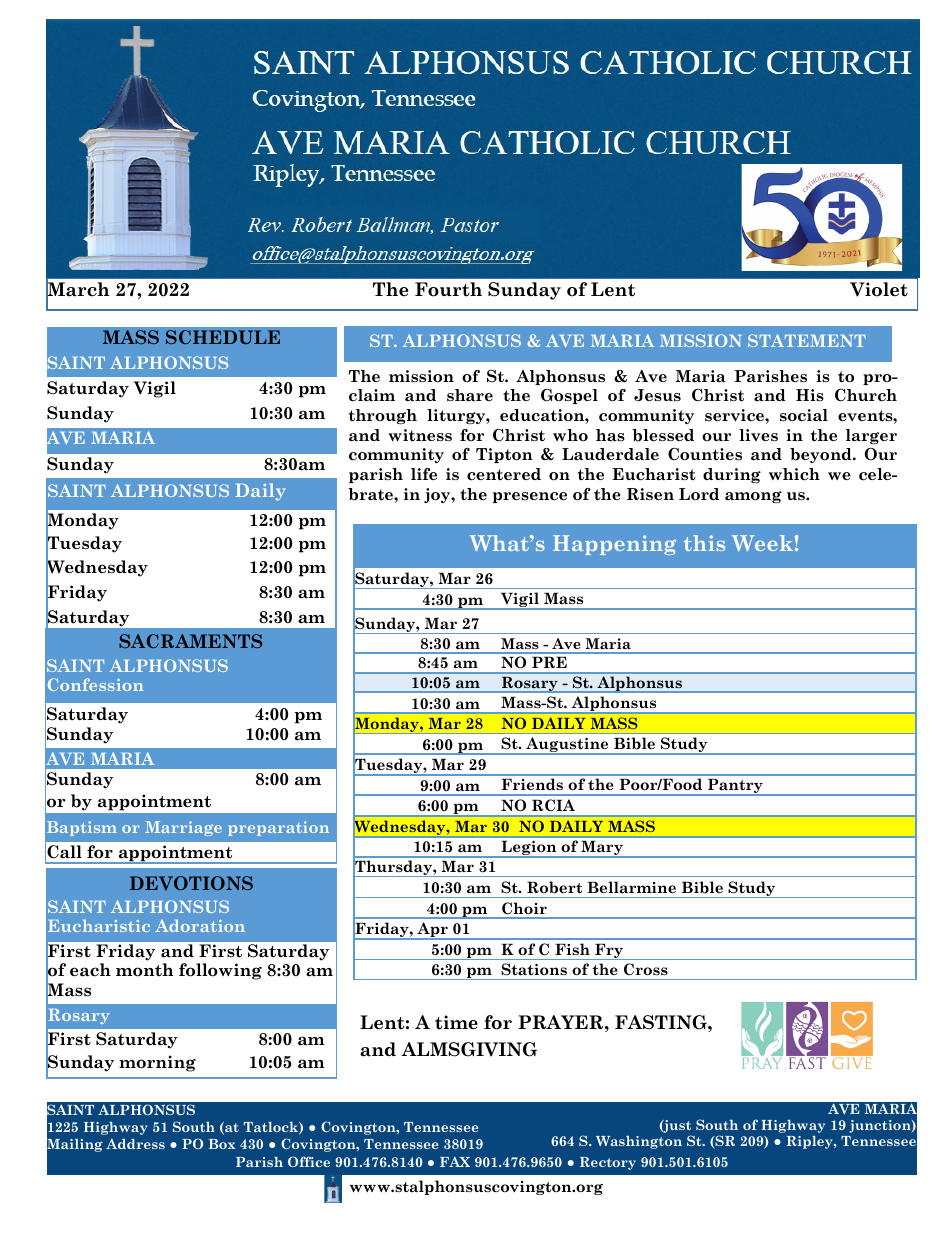  I want to click on Address, so click(135, 1144).
